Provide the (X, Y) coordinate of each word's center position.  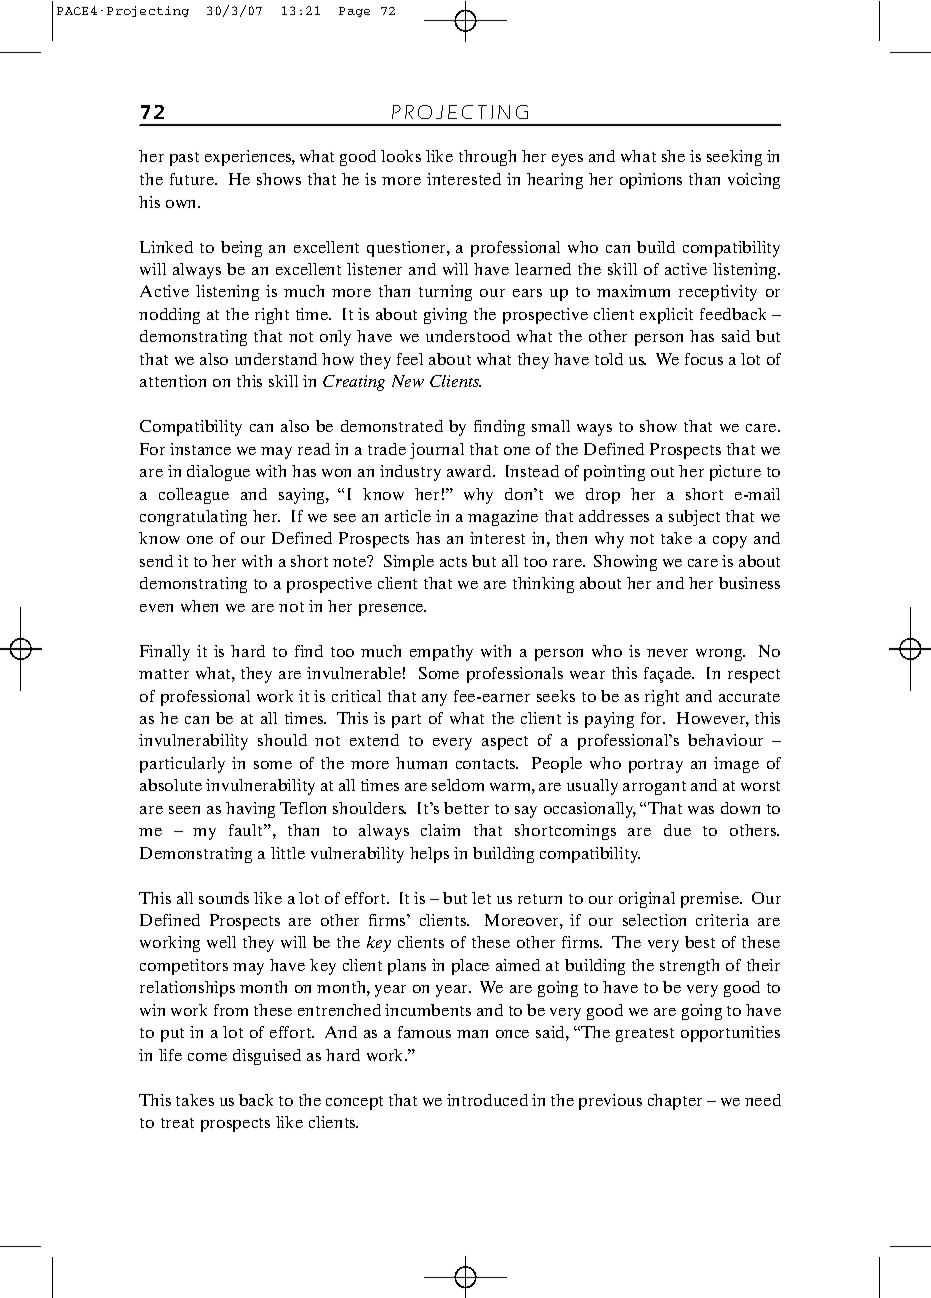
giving (445, 316)
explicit (666, 316)
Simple (409, 563)
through (487, 158)
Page (354, 12)
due (677, 830)
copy (730, 542)
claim (440, 830)
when (199, 606)
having (250, 810)
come (207, 1057)
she (673, 156)
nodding (169, 316)
